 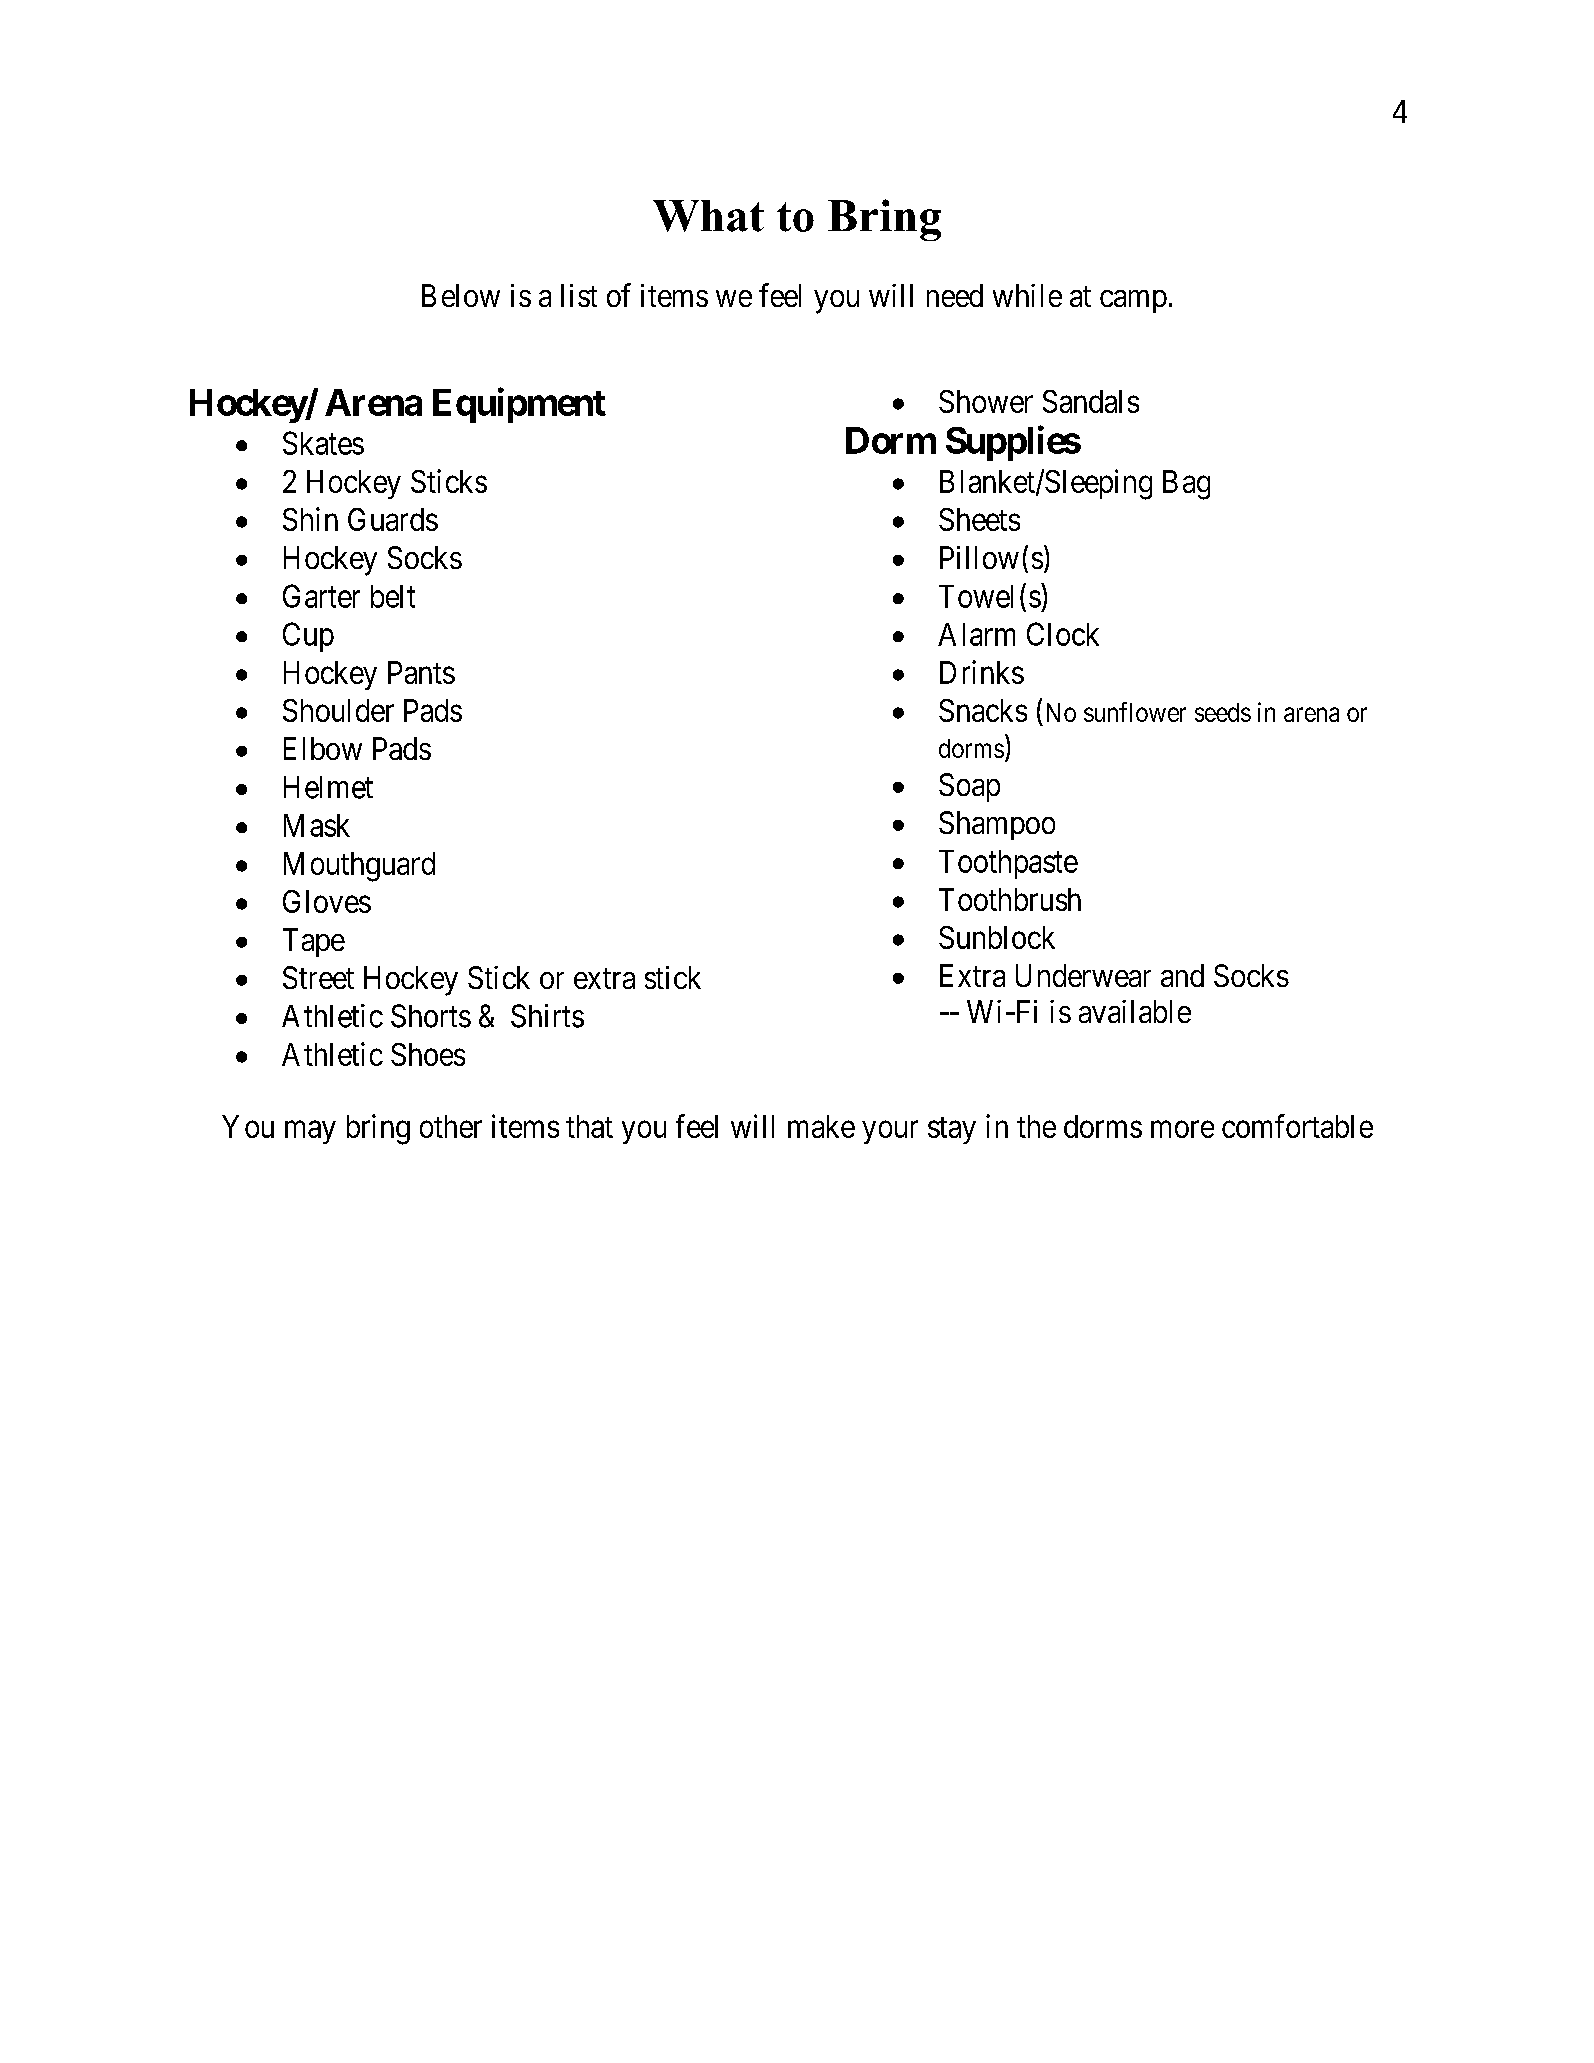 What do you see at coordinates (338, 710) in the document?
I see `Shoulder` at bounding box center [338, 710].
